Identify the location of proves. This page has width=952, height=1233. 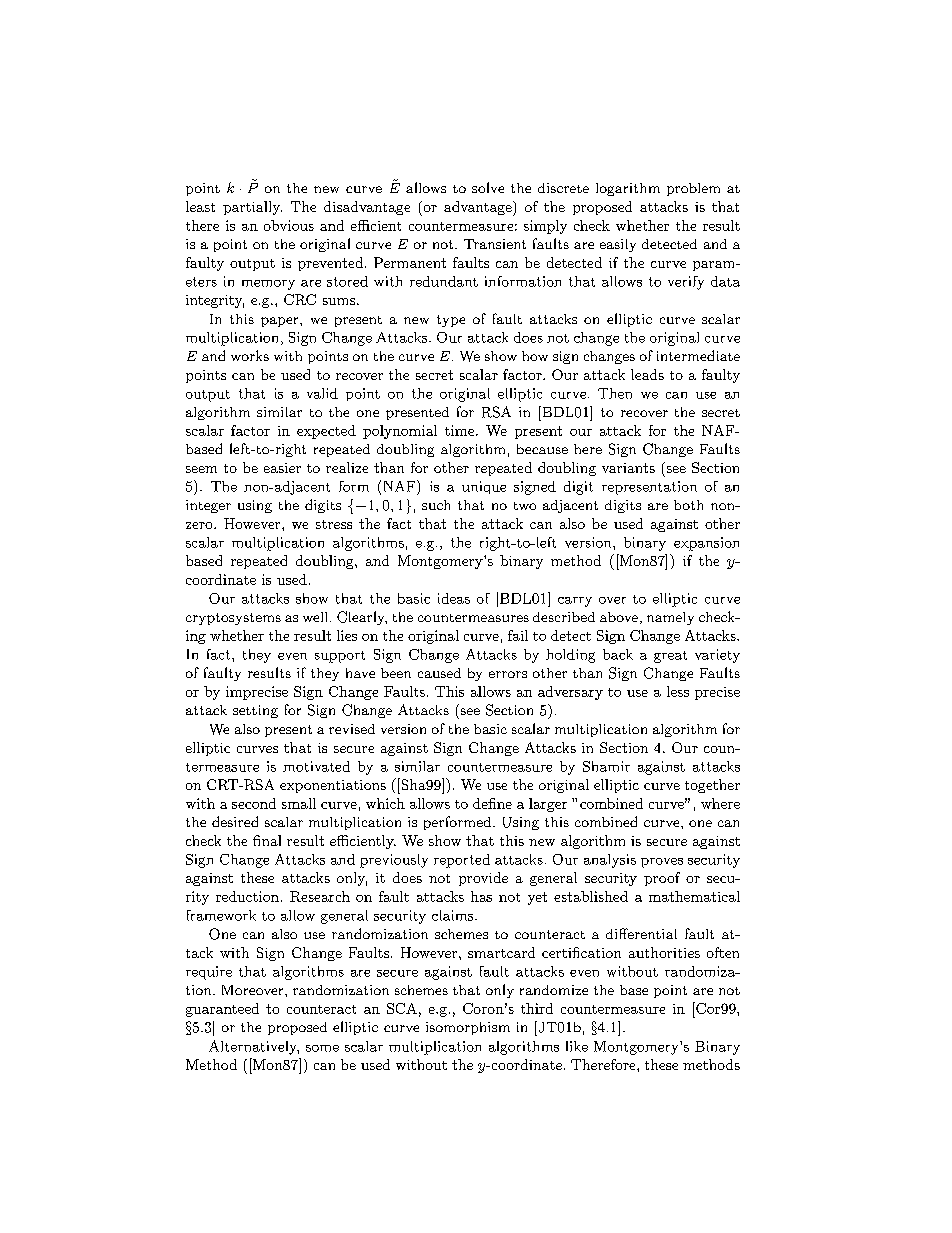
(662, 863).
